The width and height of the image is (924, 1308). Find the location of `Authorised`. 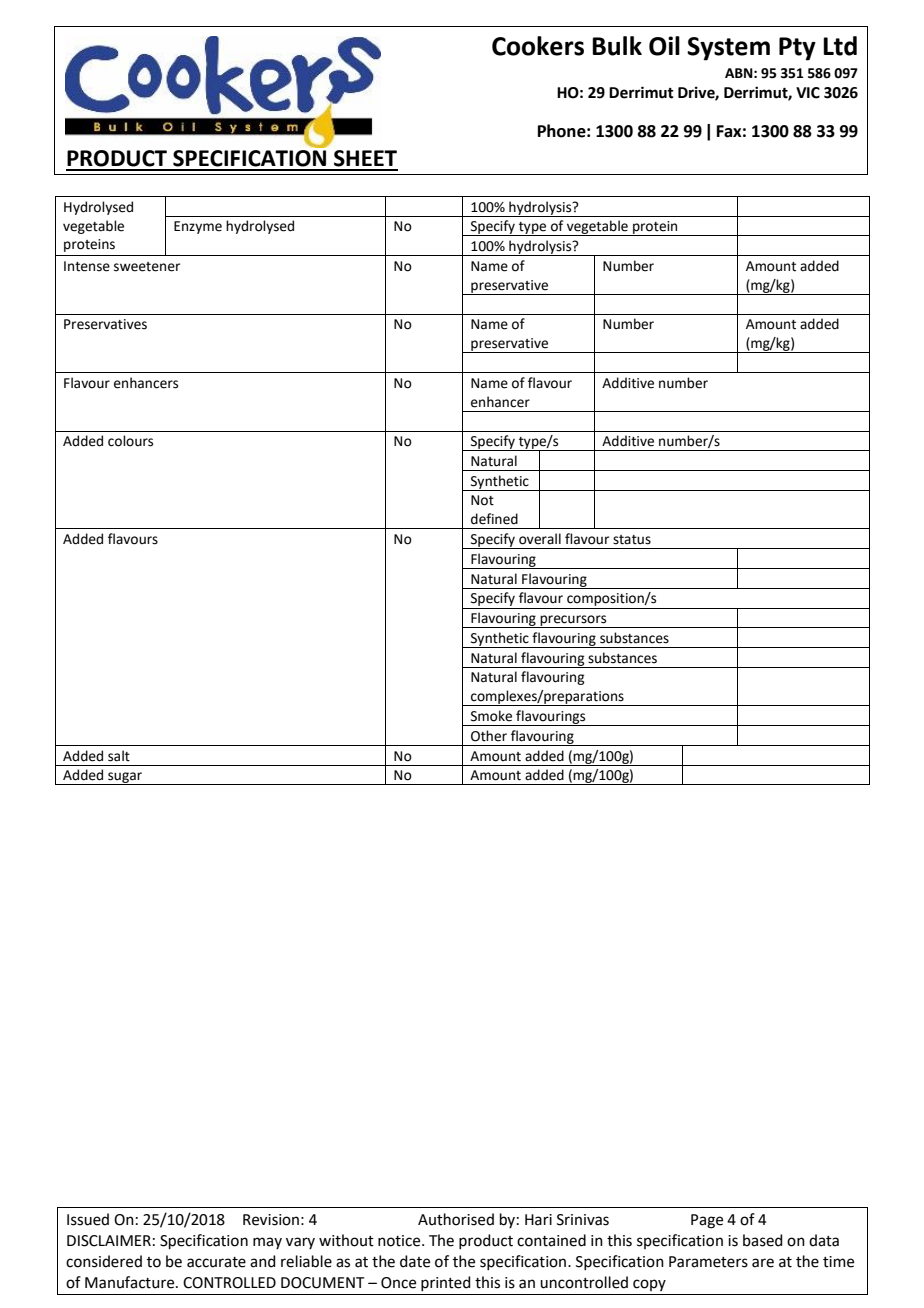

Authorised is located at coordinates (456, 1219).
